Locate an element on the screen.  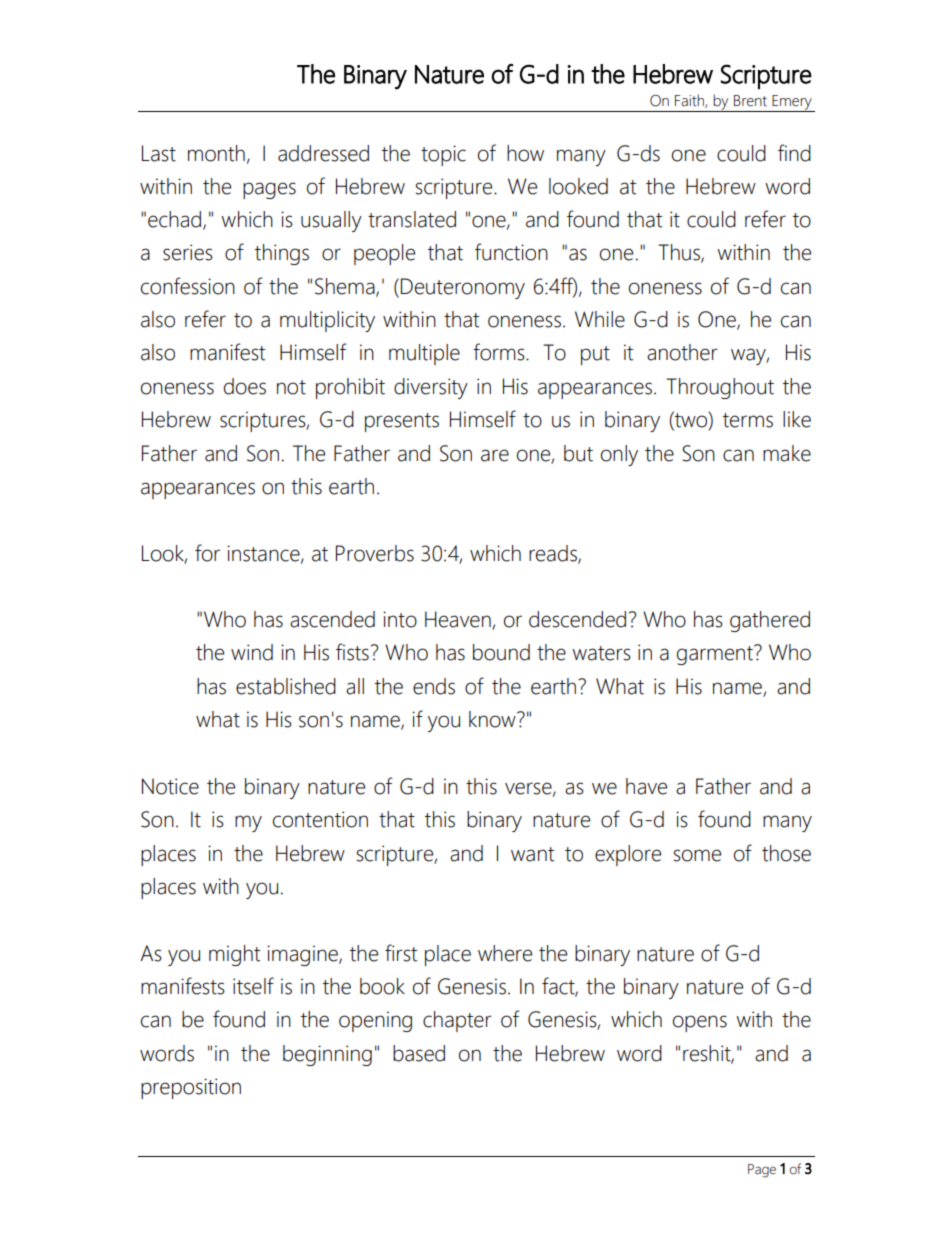
instance is located at coordinates (264, 554).
